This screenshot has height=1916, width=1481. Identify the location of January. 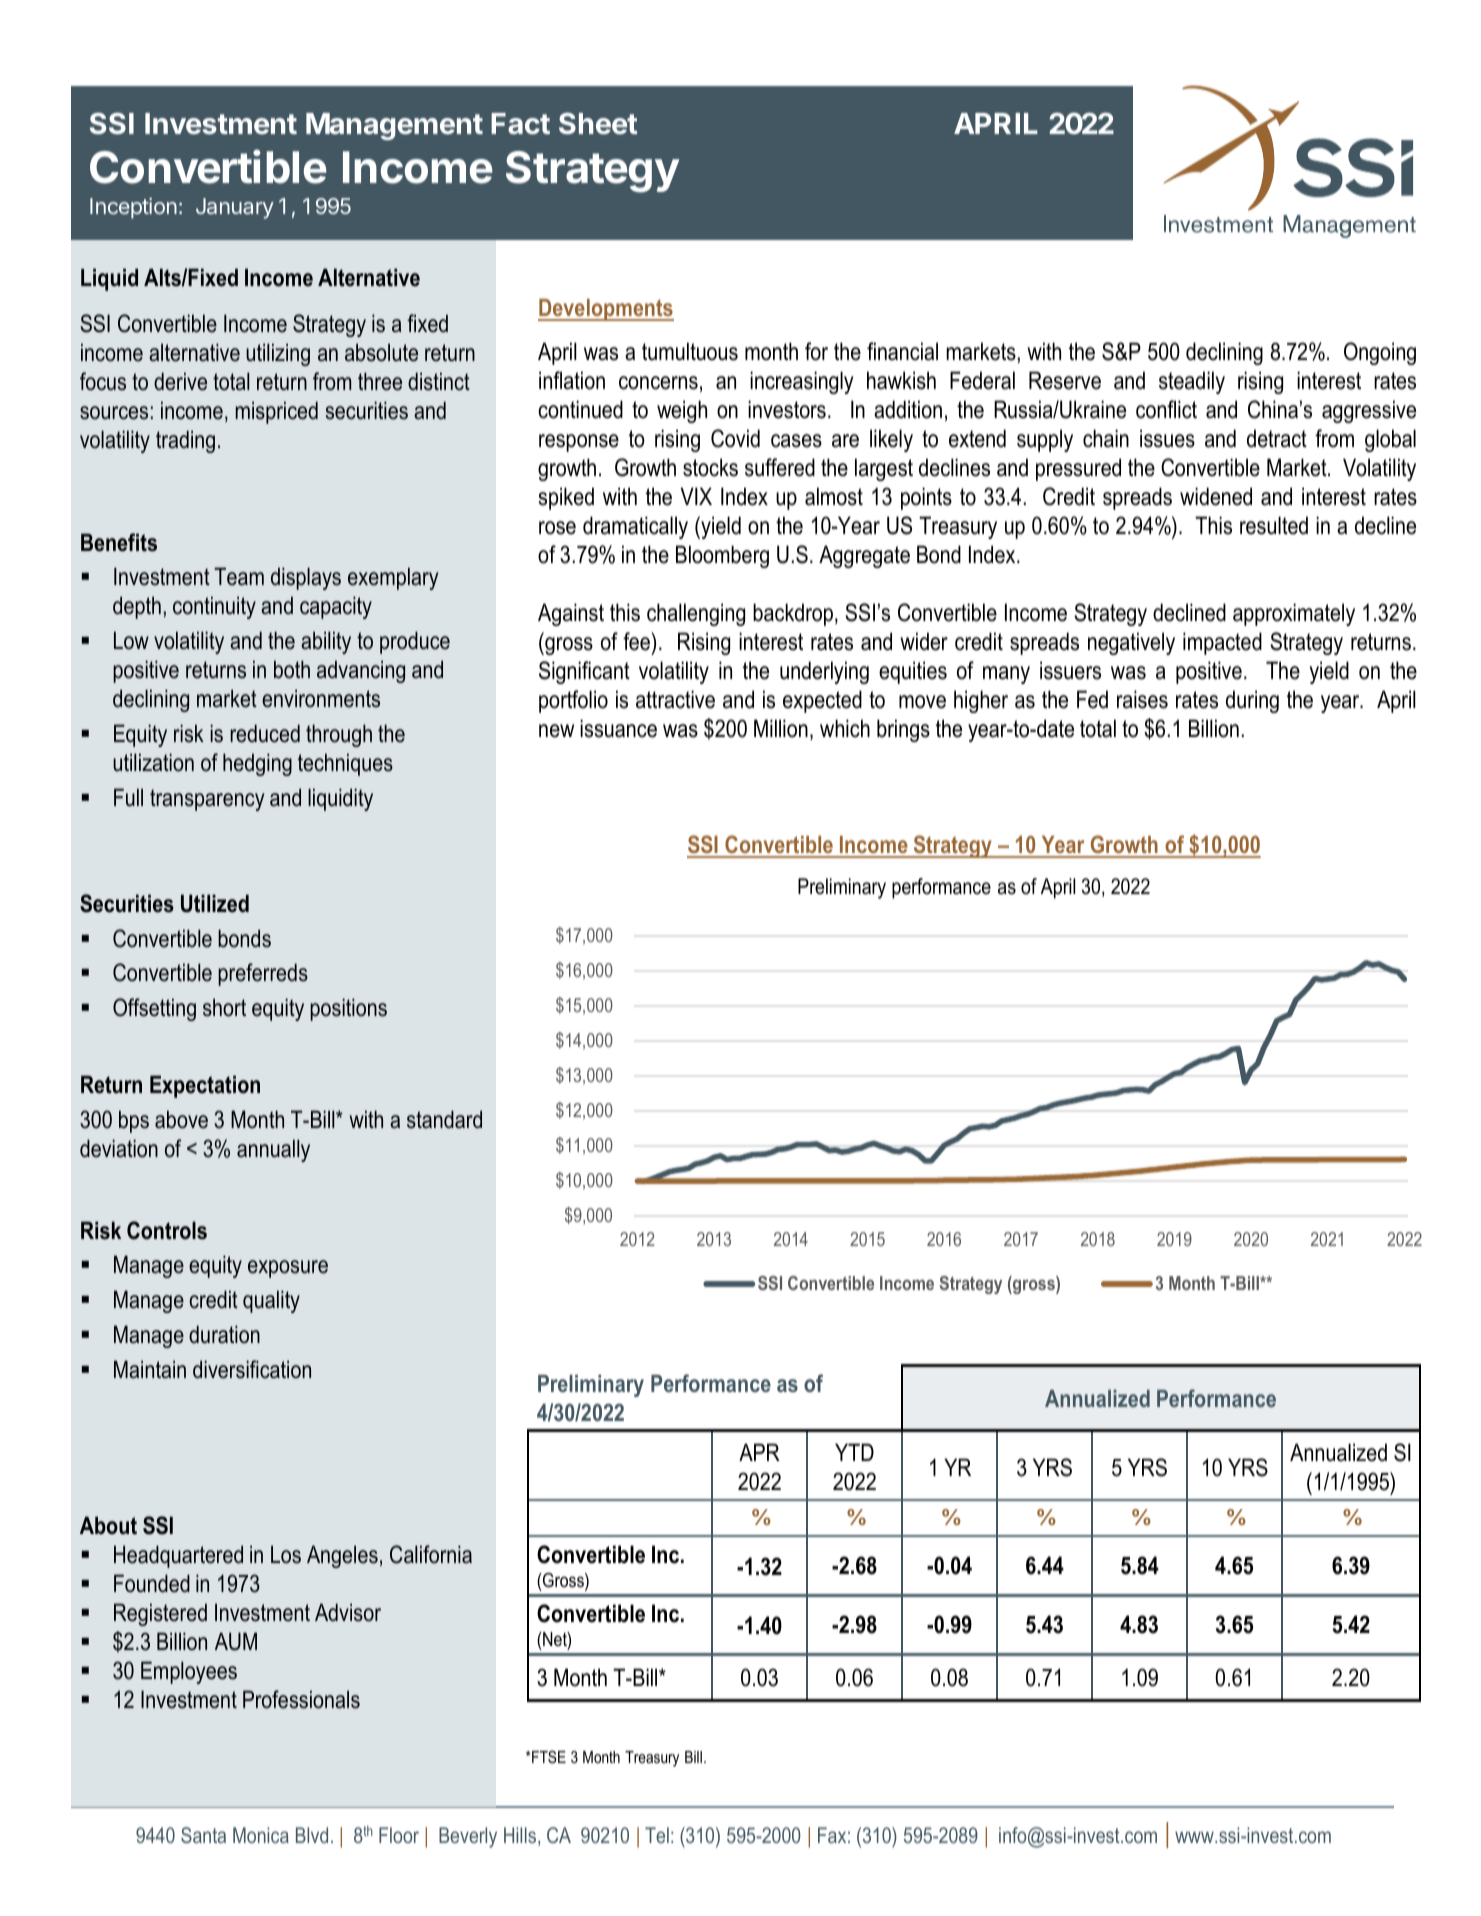
(235, 208).
